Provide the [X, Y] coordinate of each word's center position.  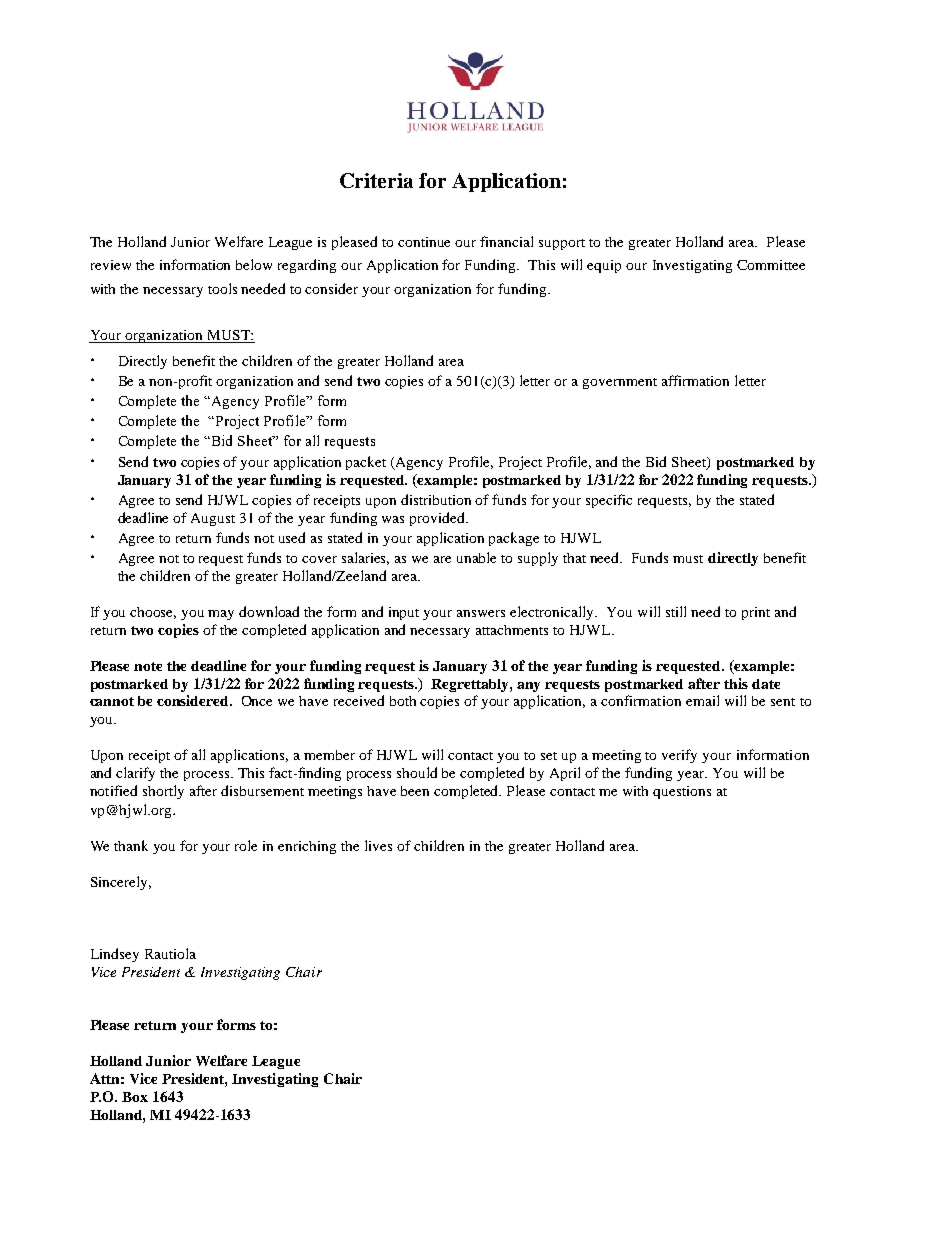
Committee [771, 265]
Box [135, 1097]
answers [481, 613]
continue [424, 242]
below [254, 264]
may [221, 615]
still [676, 611]
